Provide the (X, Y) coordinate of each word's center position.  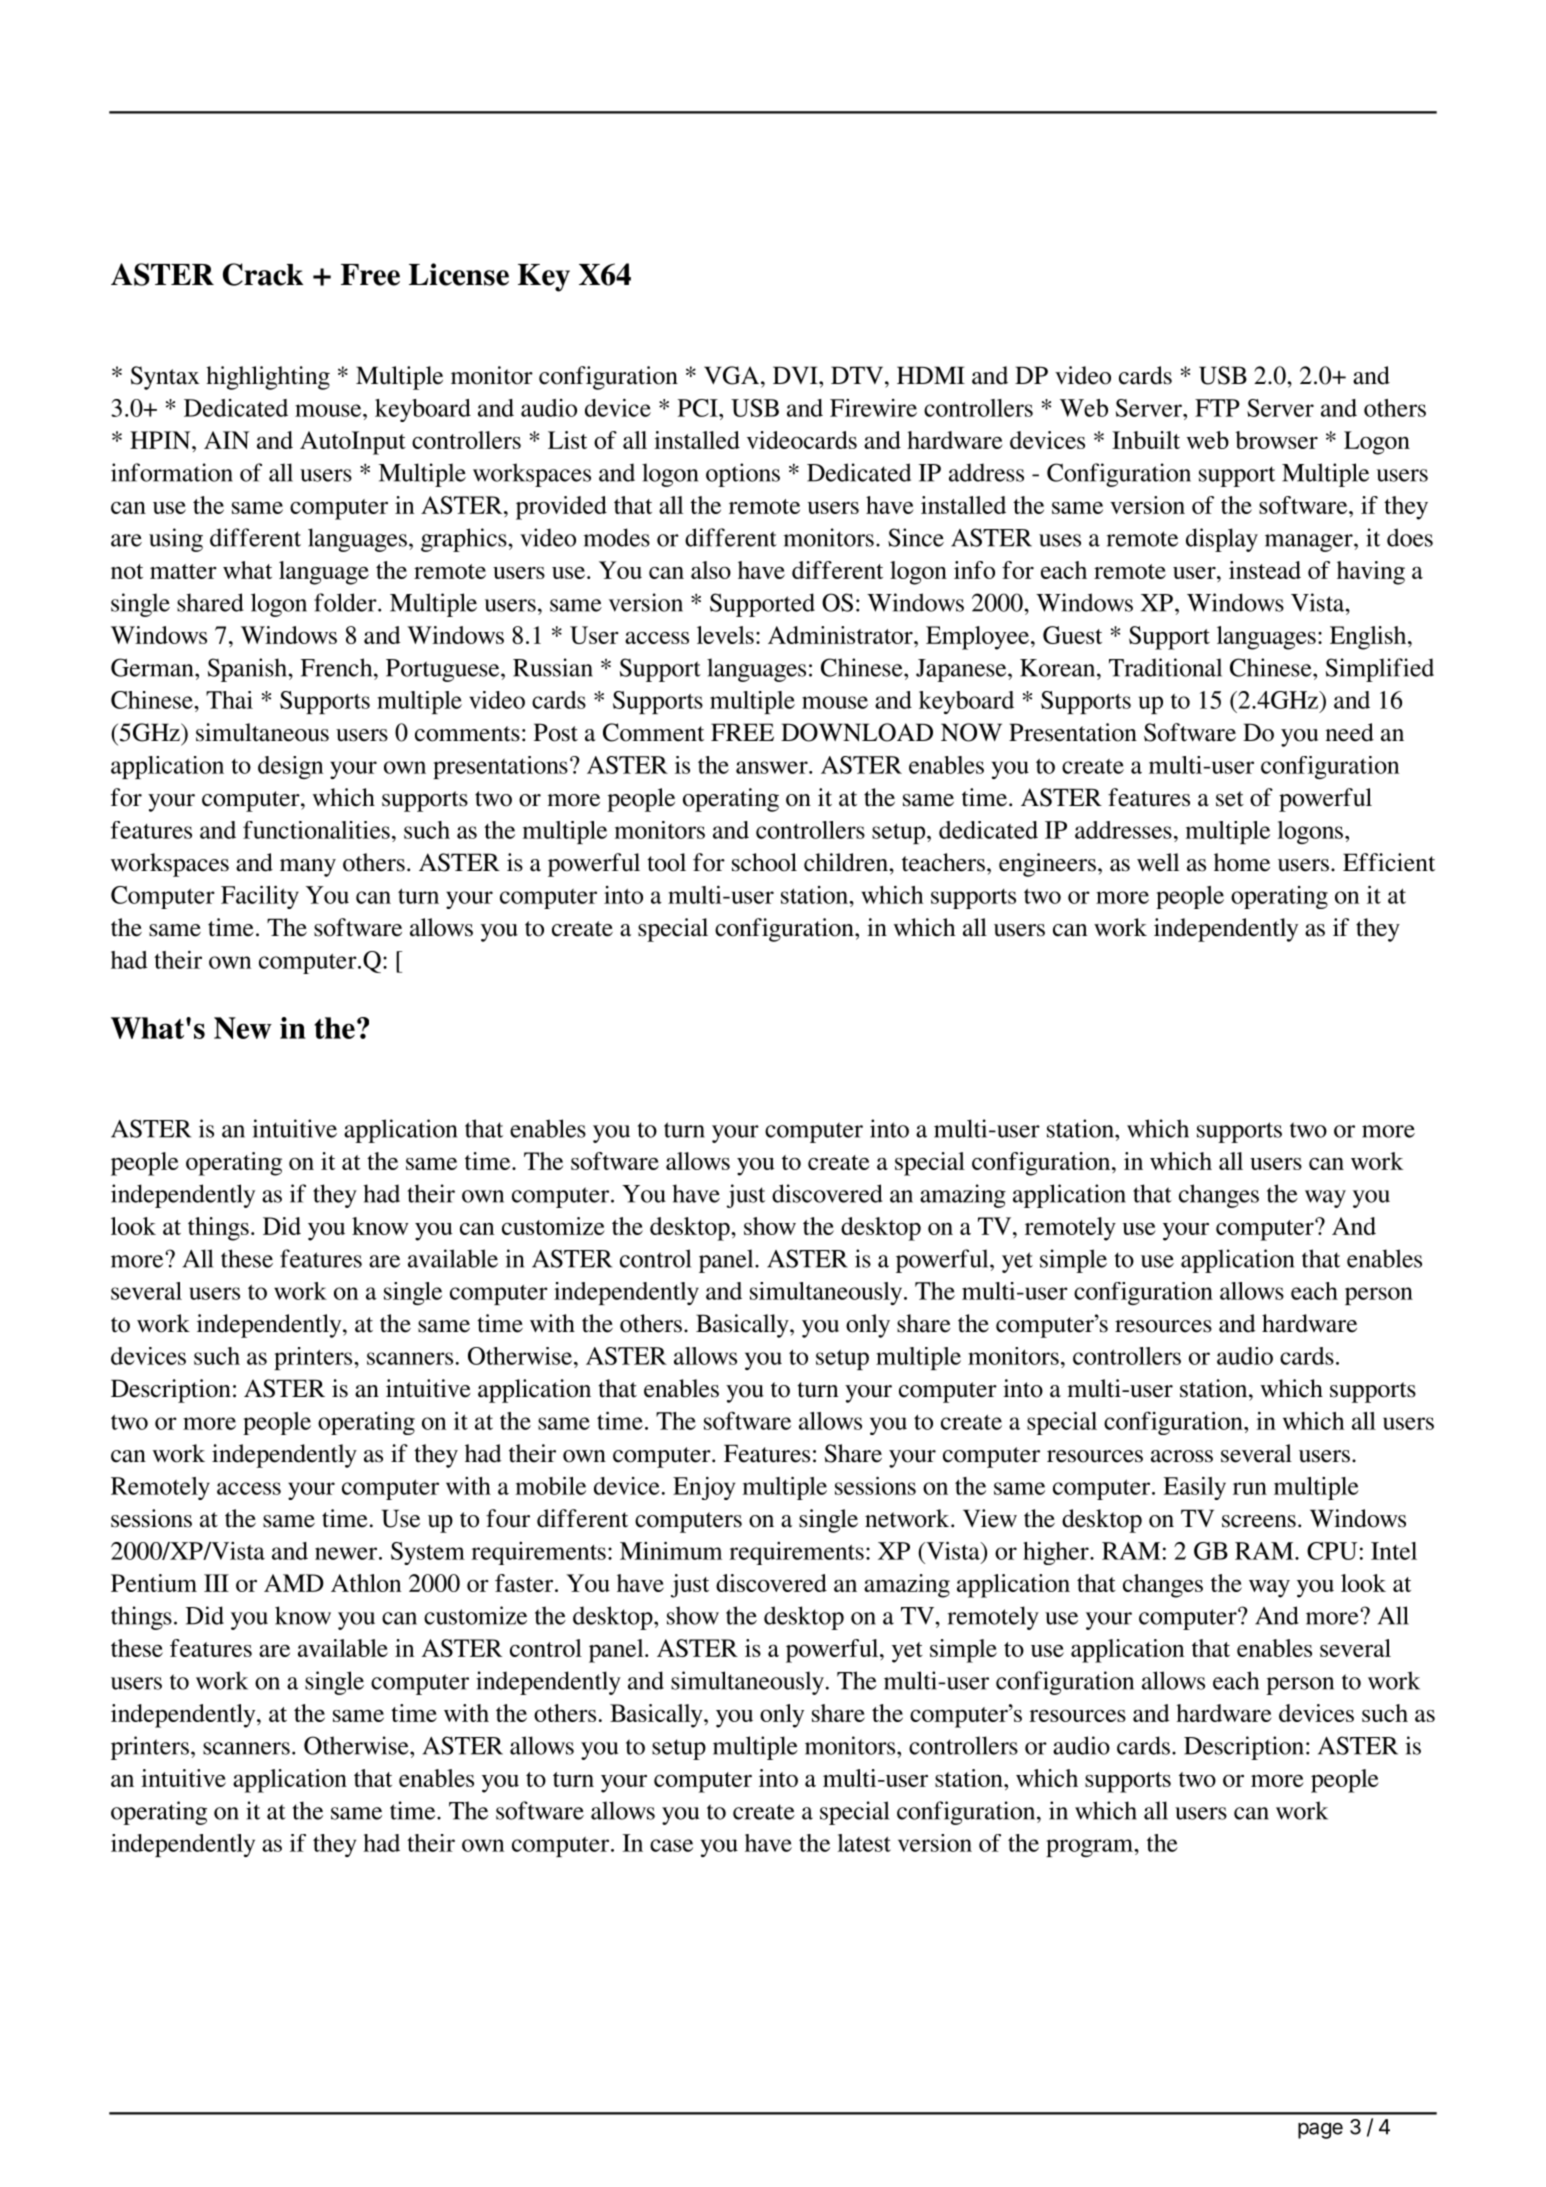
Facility (260, 897)
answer (773, 767)
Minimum (671, 1550)
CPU (1332, 1551)
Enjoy (704, 1488)
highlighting (268, 378)
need (1349, 732)
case (671, 1845)
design (290, 767)
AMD (294, 1583)
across (1182, 1456)
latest (864, 1843)
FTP (1217, 408)
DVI (796, 375)
